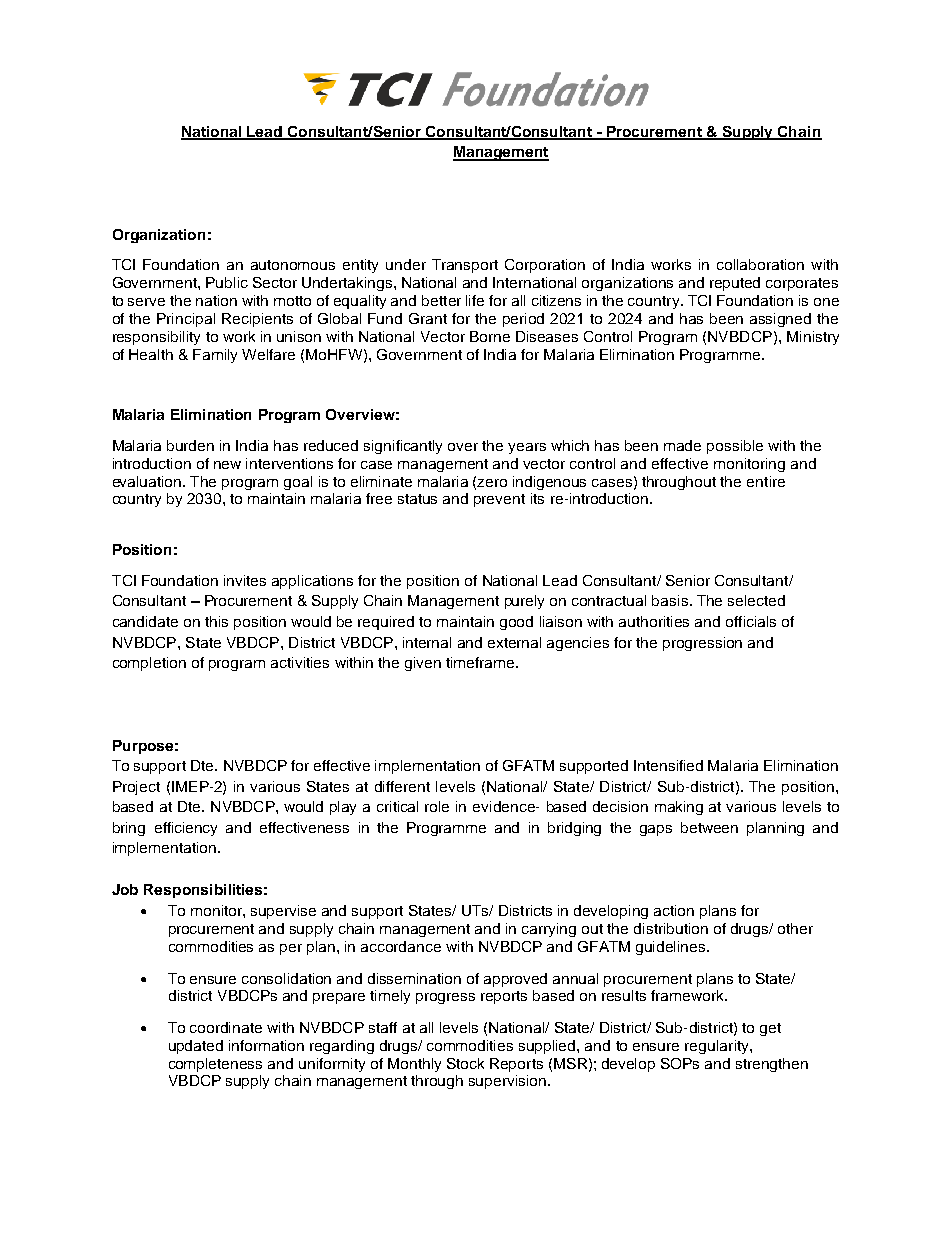 The width and height of the page is (952, 1233). What do you see at coordinates (215, 1065) in the page?
I see `completeness` at bounding box center [215, 1065].
